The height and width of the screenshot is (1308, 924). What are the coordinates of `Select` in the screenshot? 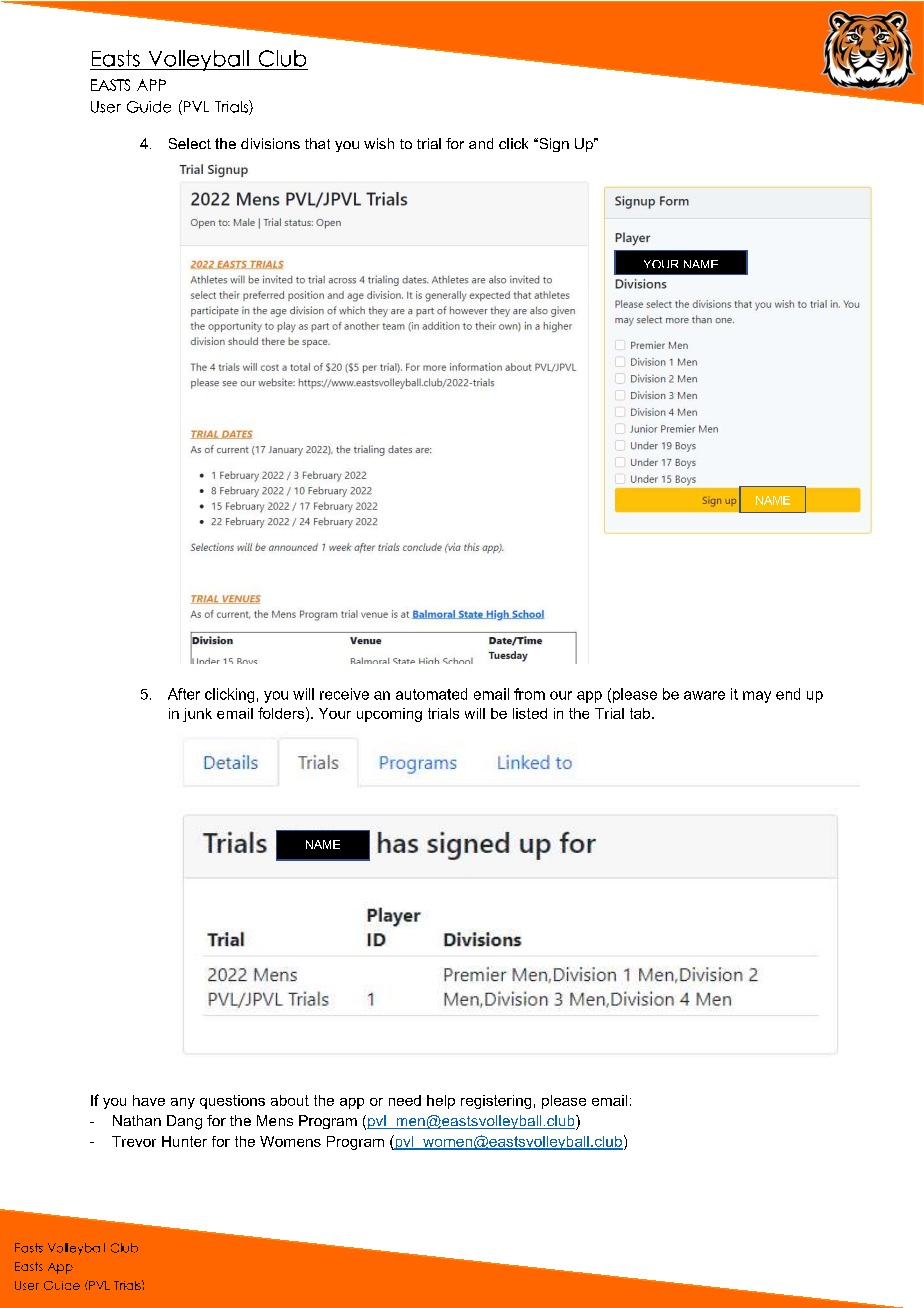 It's located at (190, 143).
